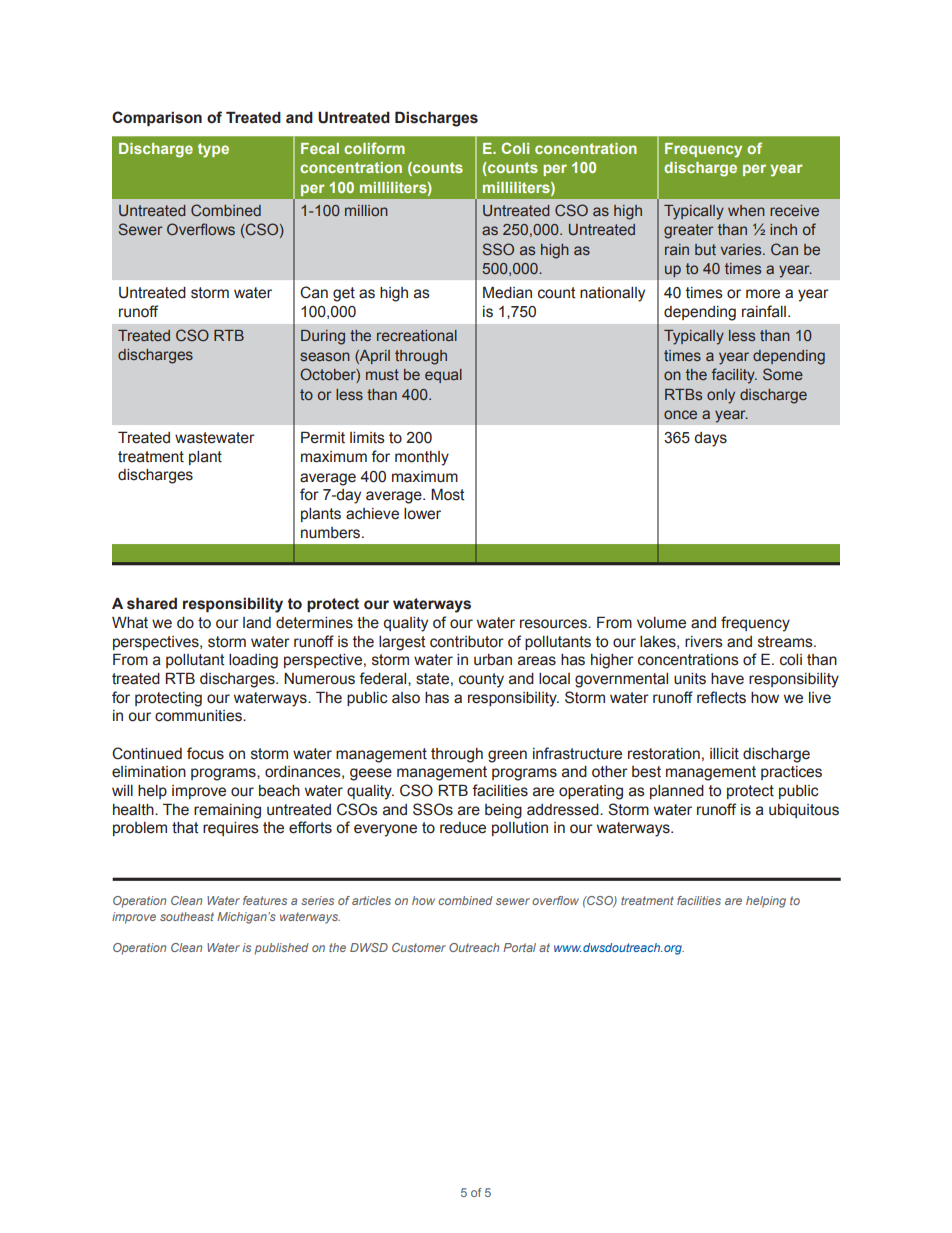 Image resolution: width=952 pixels, height=1233 pixels. I want to click on southeast, so click(187, 916).
